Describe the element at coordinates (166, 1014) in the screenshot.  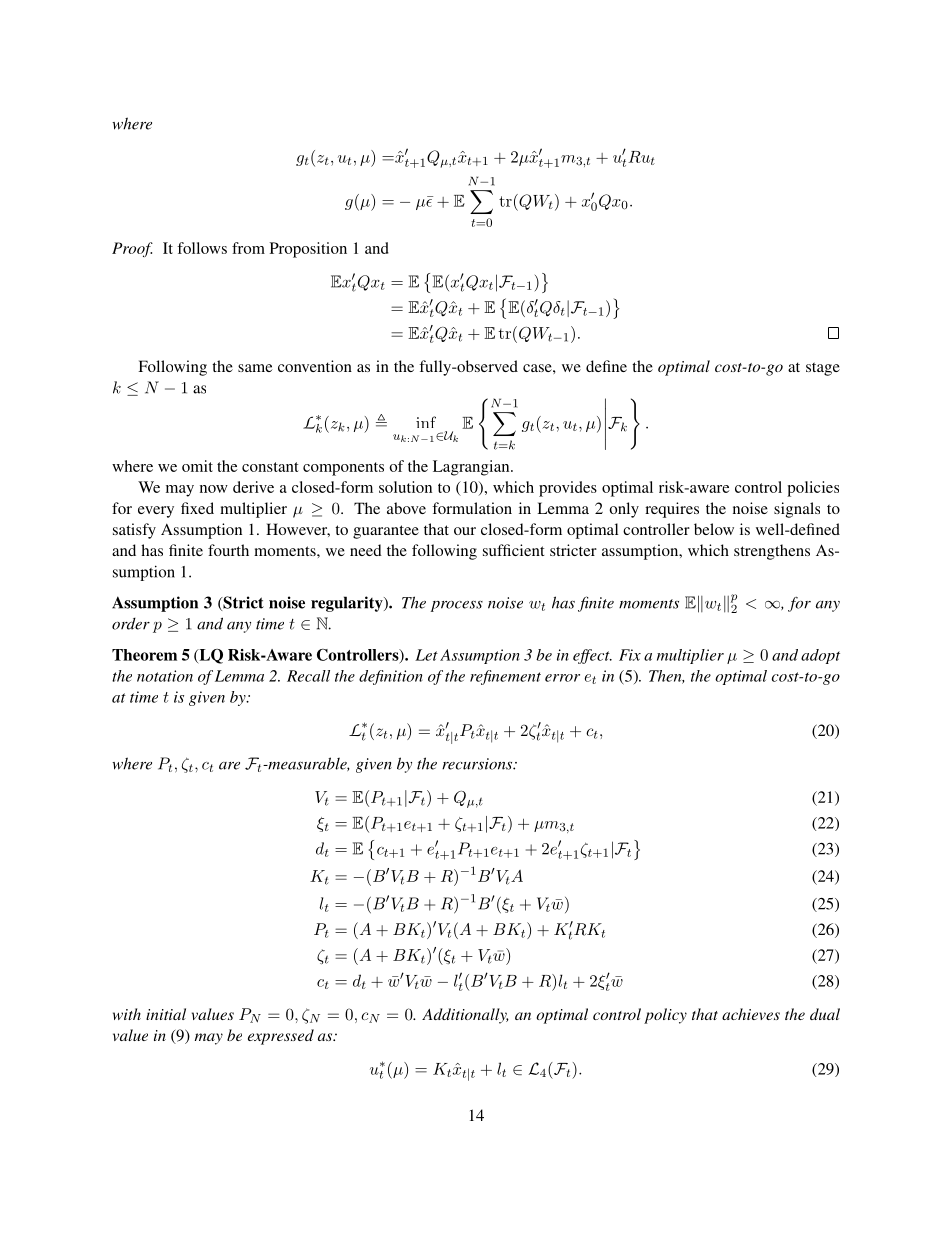
I see `initial` at that location.
